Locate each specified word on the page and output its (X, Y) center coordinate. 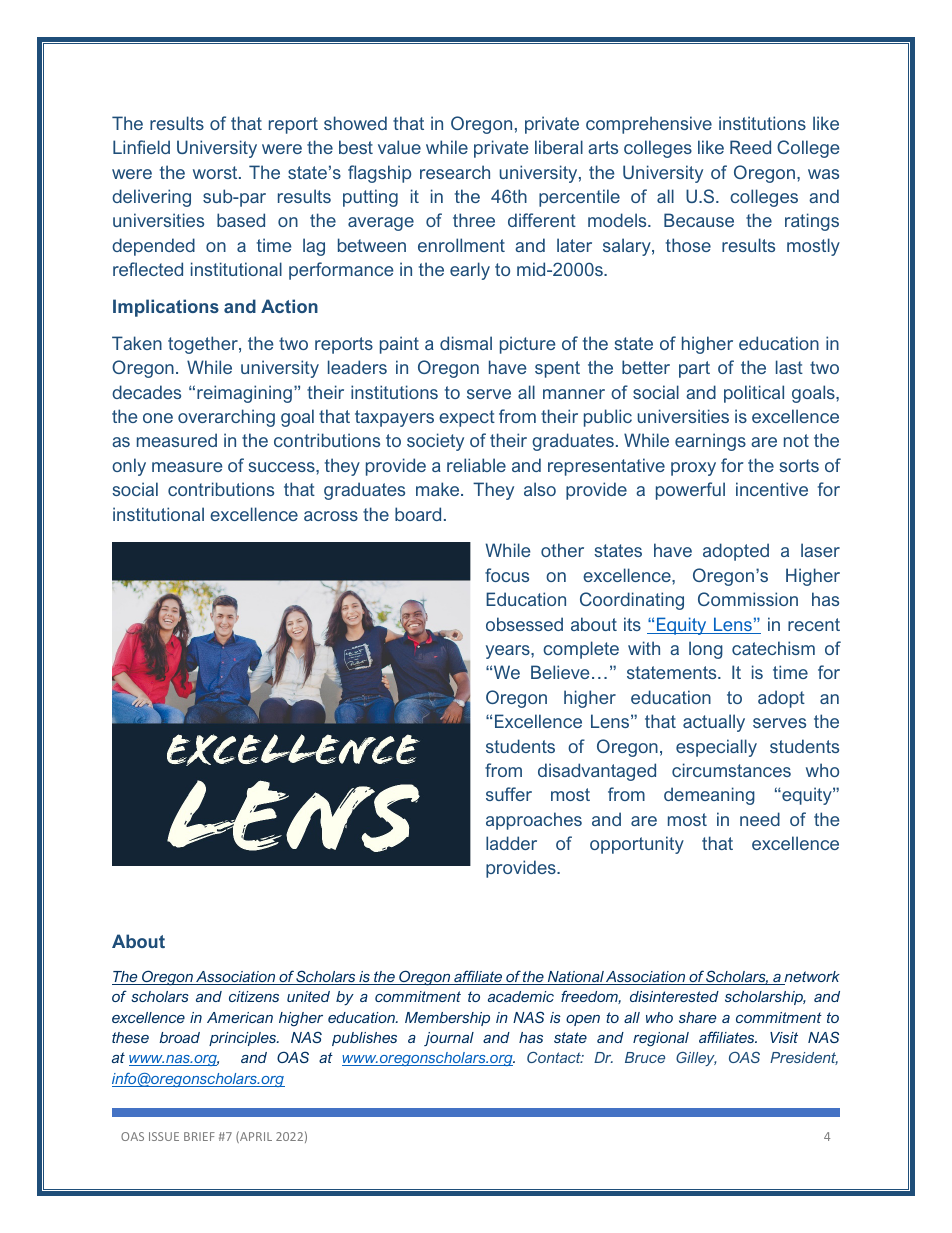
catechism (773, 648)
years (509, 652)
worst (216, 172)
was (823, 174)
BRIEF (199, 1136)
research (455, 172)
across (331, 516)
